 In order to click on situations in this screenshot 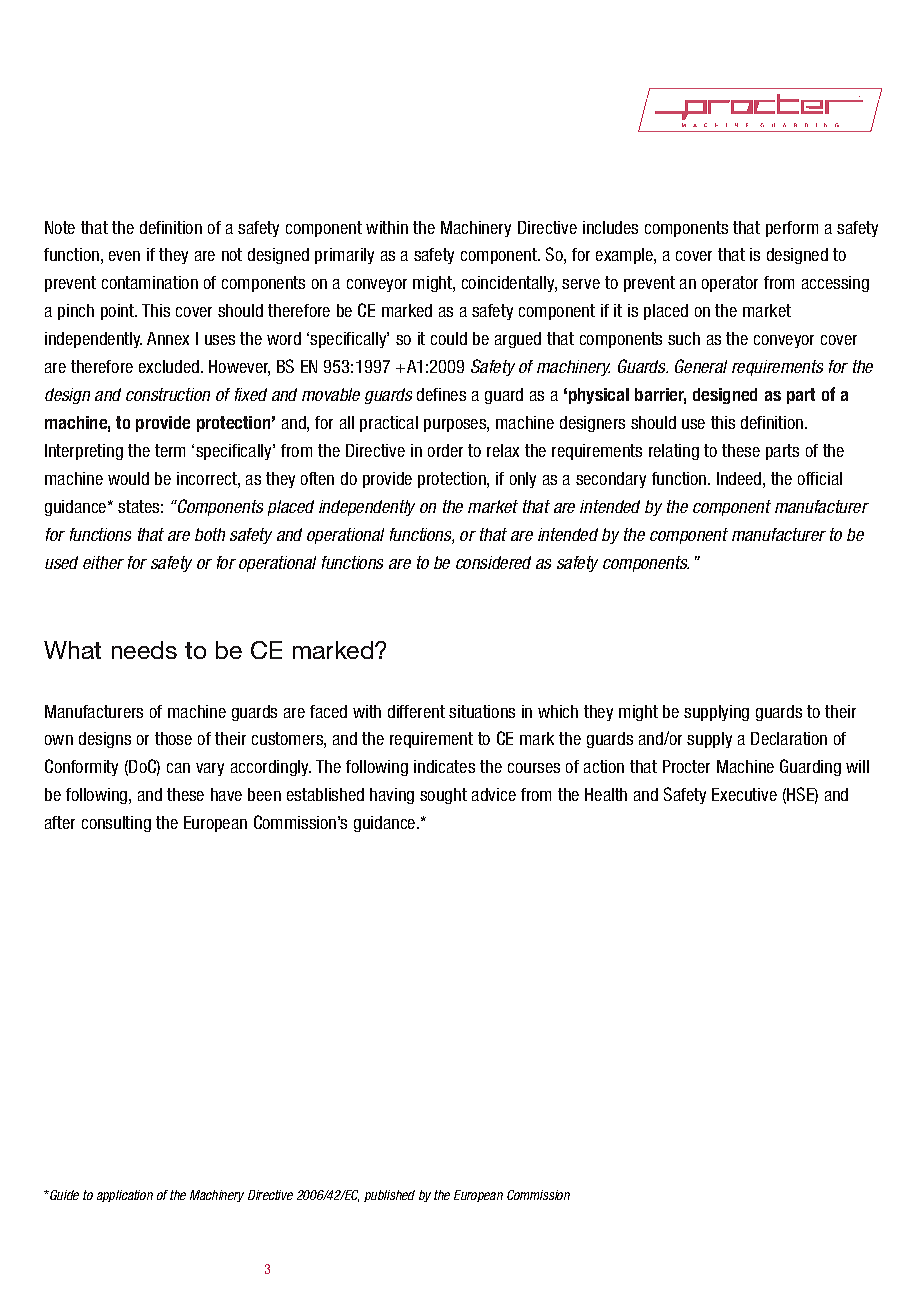, I will do `click(482, 711)`.
